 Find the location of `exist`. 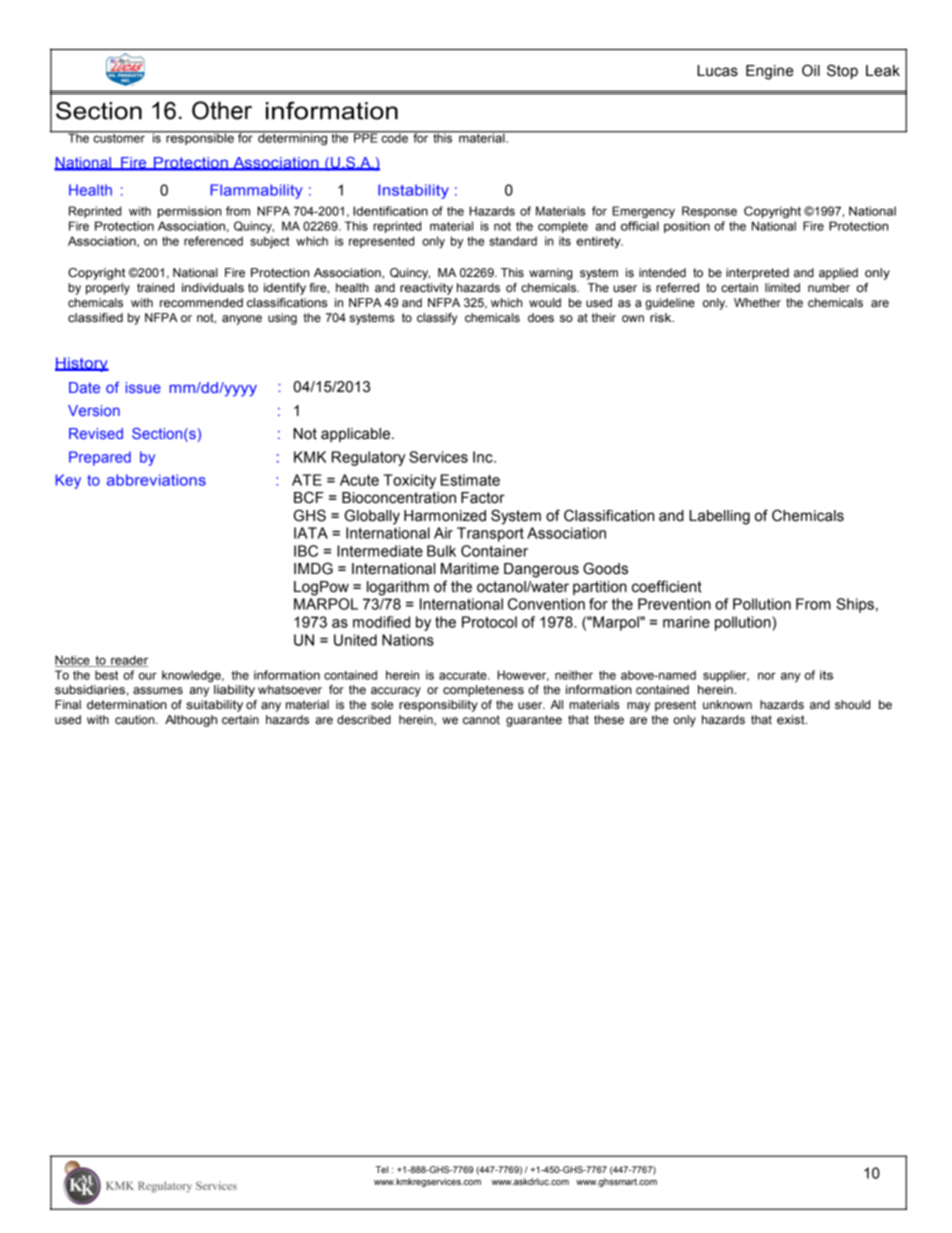

exist is located at coordinates (792, 720).
